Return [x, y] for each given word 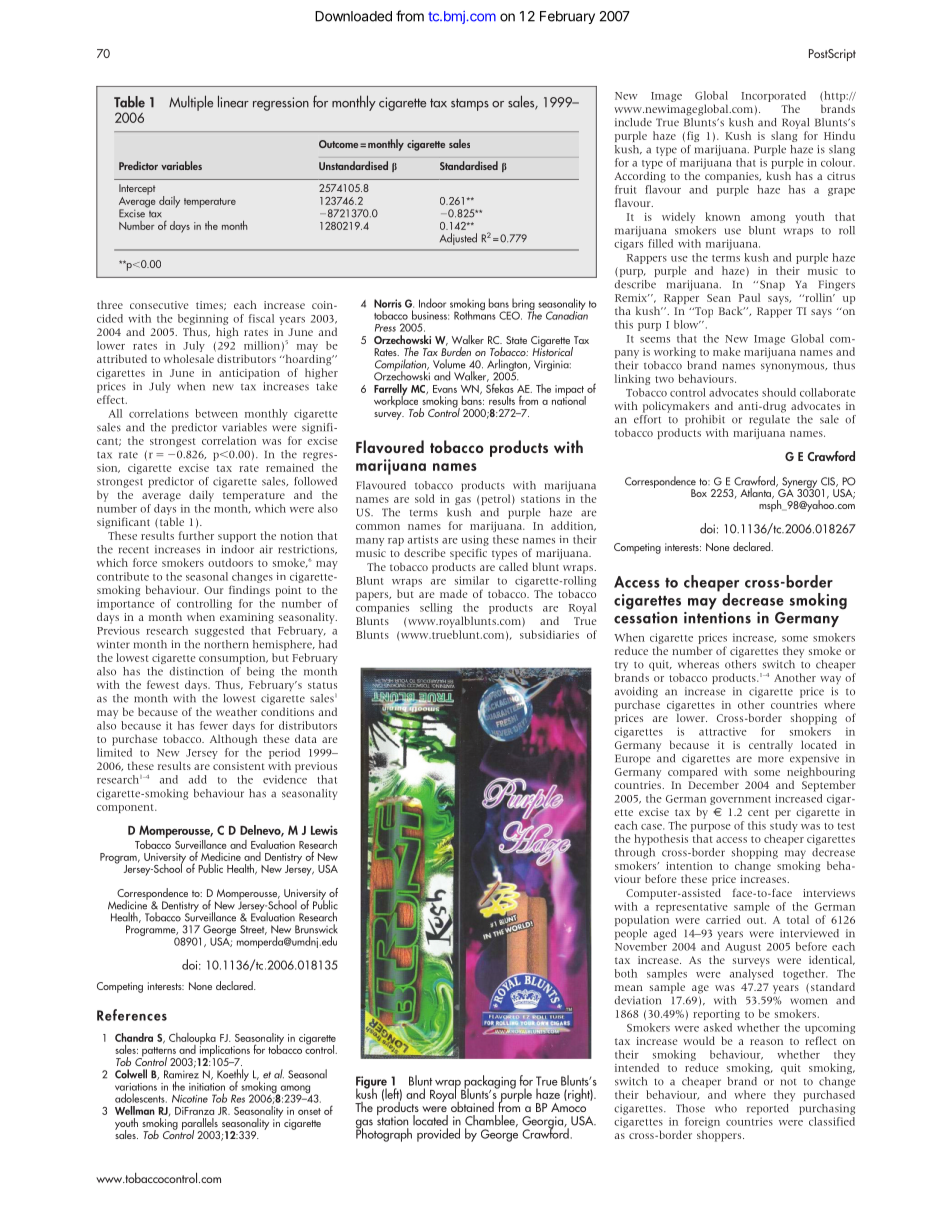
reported [768, 1109]
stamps [470, 104]
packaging [489, 1083]
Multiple [191, 103]
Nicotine [190, 1098]
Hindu [839, 135]
